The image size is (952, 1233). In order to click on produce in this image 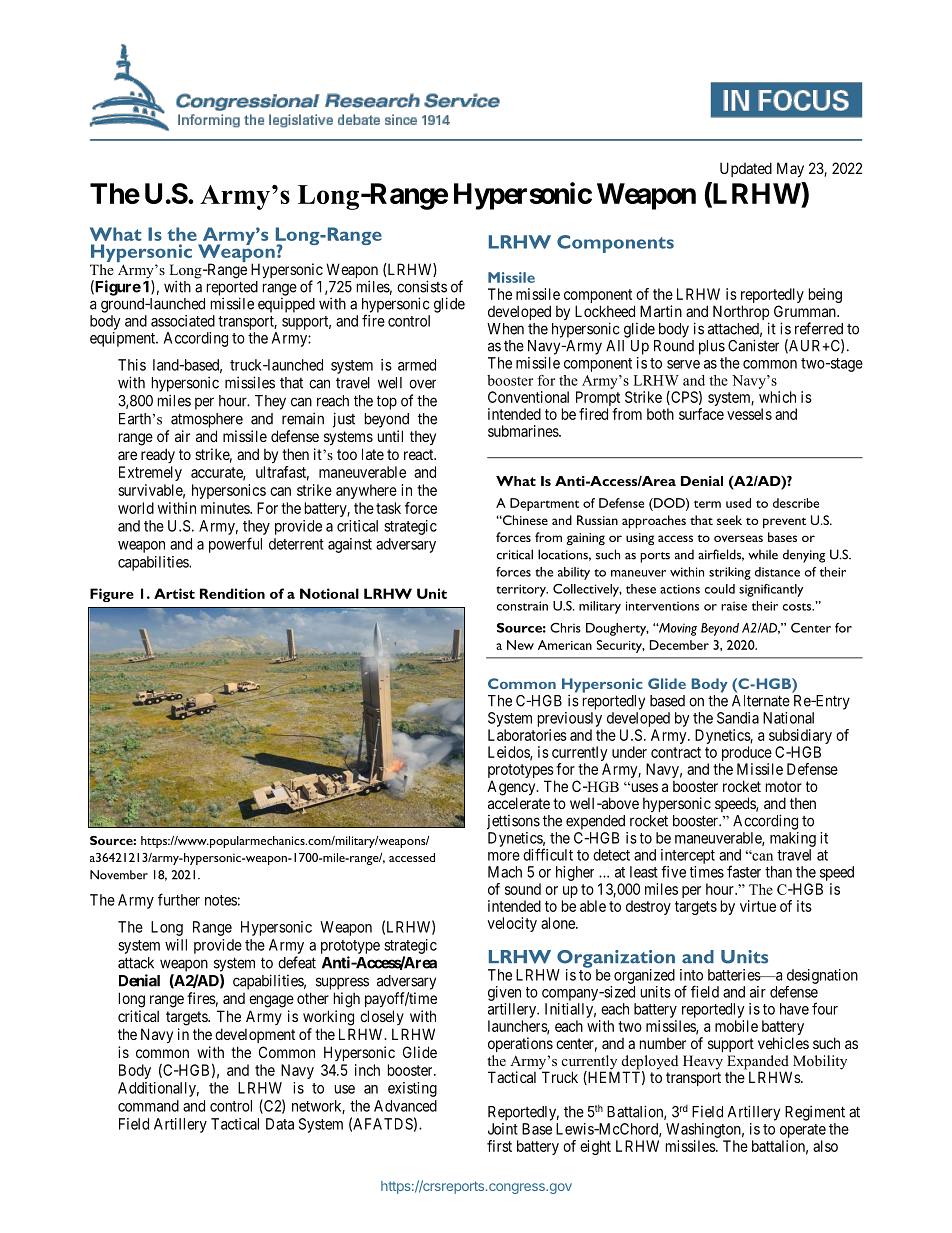, I will do `click(747, 753)`.
